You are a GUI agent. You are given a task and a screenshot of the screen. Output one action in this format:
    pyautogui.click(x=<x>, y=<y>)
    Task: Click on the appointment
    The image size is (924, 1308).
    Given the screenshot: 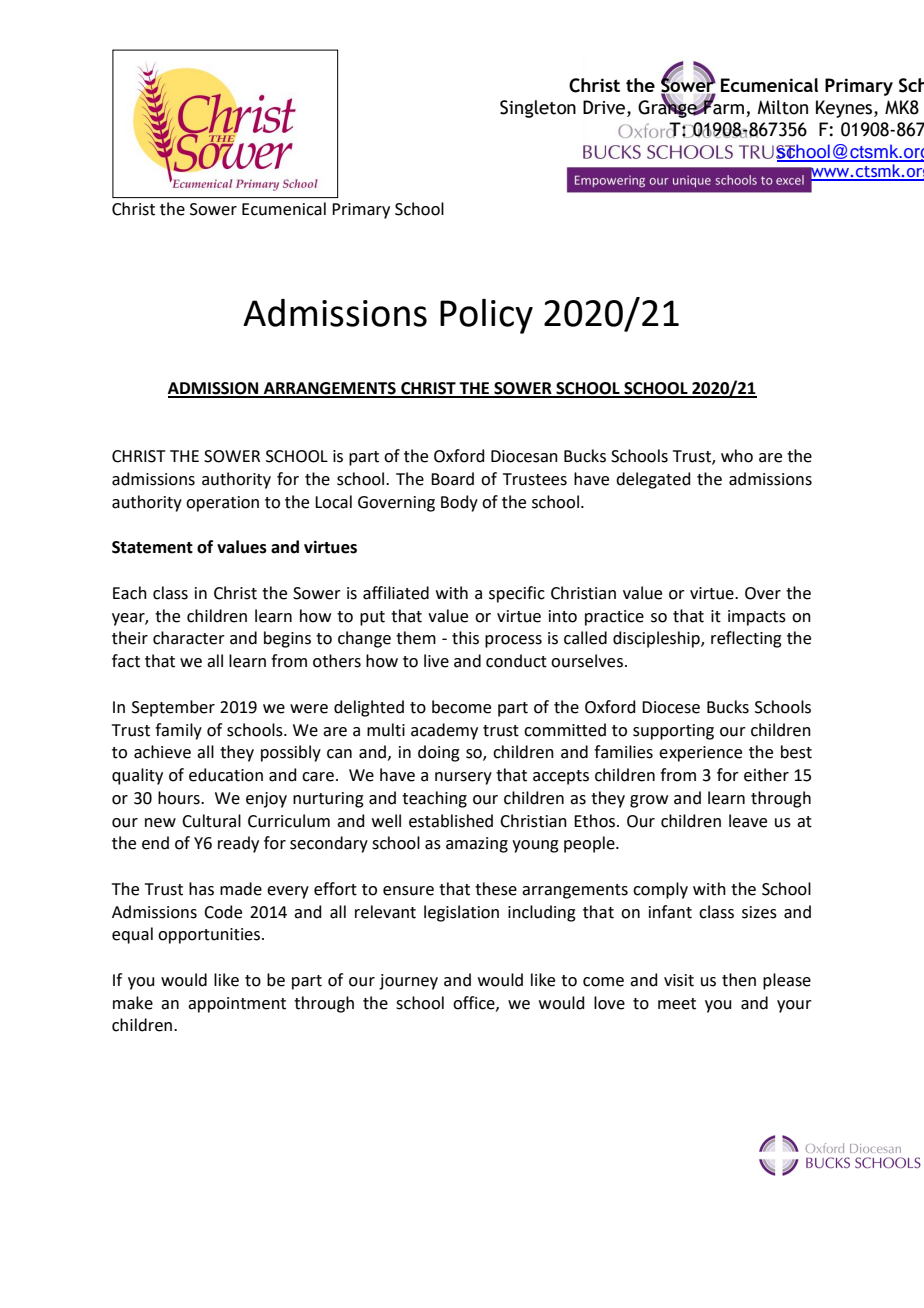 What is the action you would take?
    pyautogui.click(x=237, y=1005)
